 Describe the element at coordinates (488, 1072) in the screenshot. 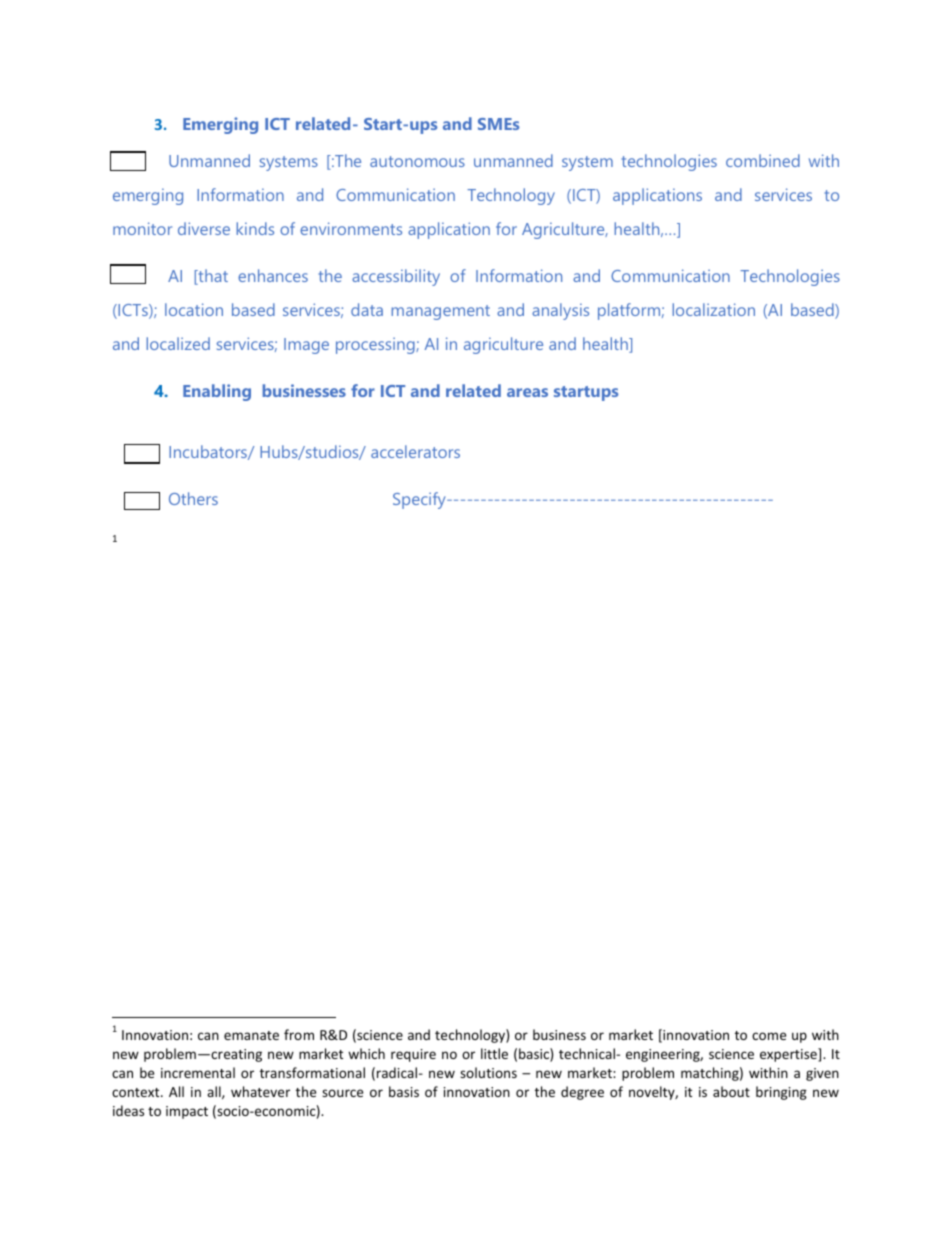

I see `solutions` at that location.
